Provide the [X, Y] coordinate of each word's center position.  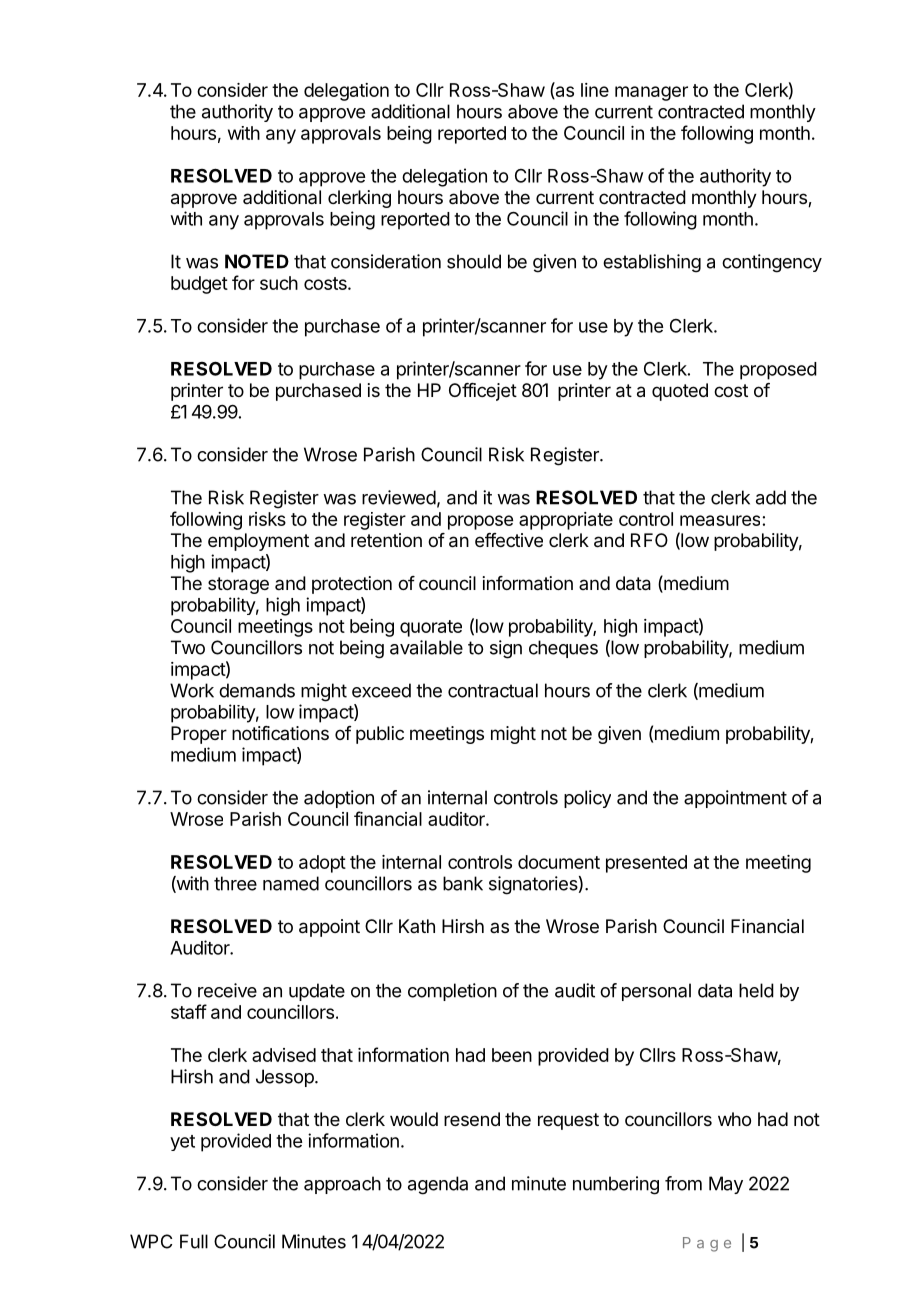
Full [194, 1241]
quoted [680, 392]
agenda [438, 1185]
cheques [563, 649]
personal [656, 992]
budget [199, 285]
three [235, 883]
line [595, 90]
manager [651, 93]
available [426, 647]
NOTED [257, 261]
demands [257, 690]
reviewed [399, 497]
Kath [417, 926]
